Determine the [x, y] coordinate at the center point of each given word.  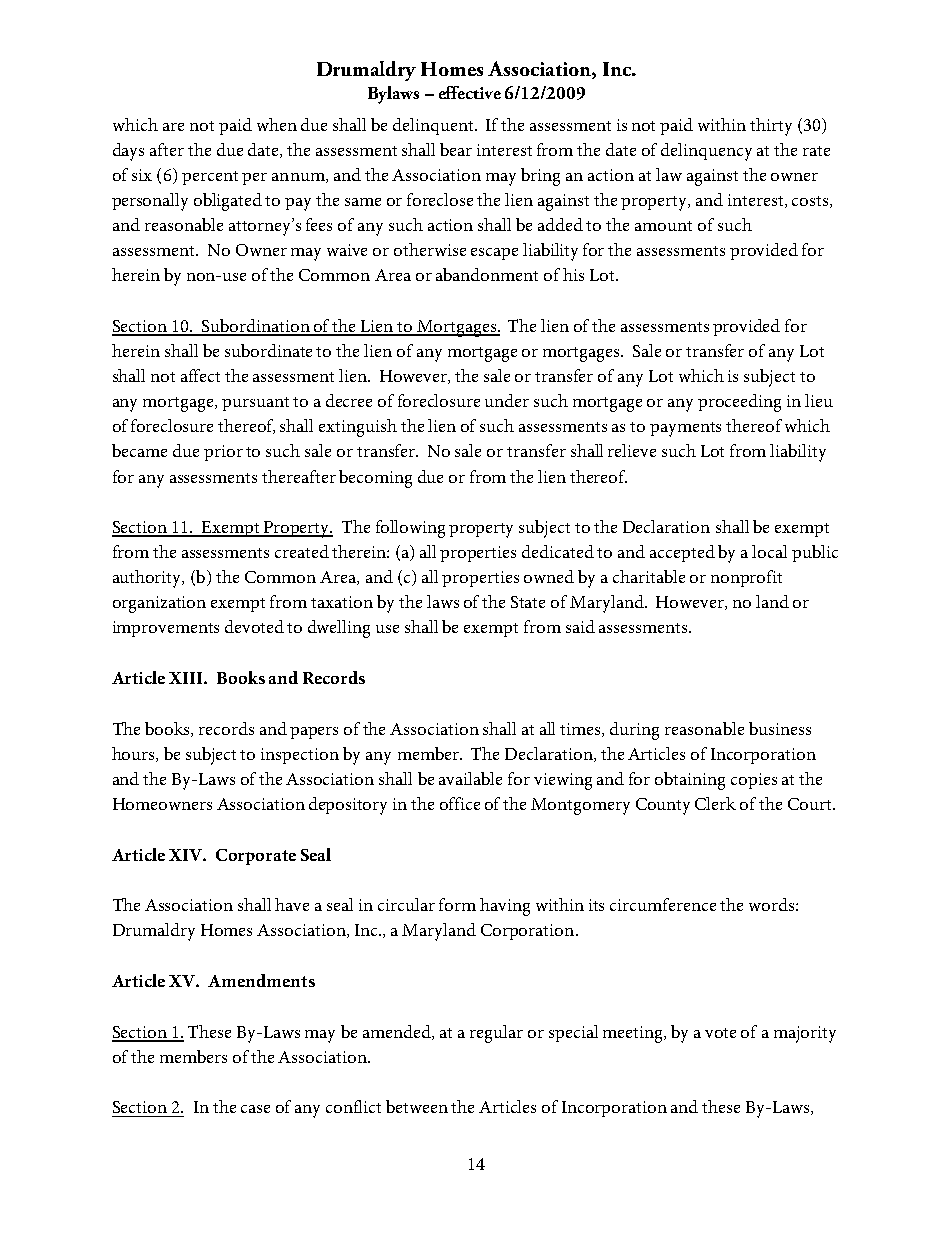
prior [223, 453]
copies [754, 781]
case [255, 1109]
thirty [771, 127]
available [470, 778]
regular [496, 1034]
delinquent [434, 126]
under [507, 400]
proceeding [739, 403]
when [277, 124]
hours [134, 754]
